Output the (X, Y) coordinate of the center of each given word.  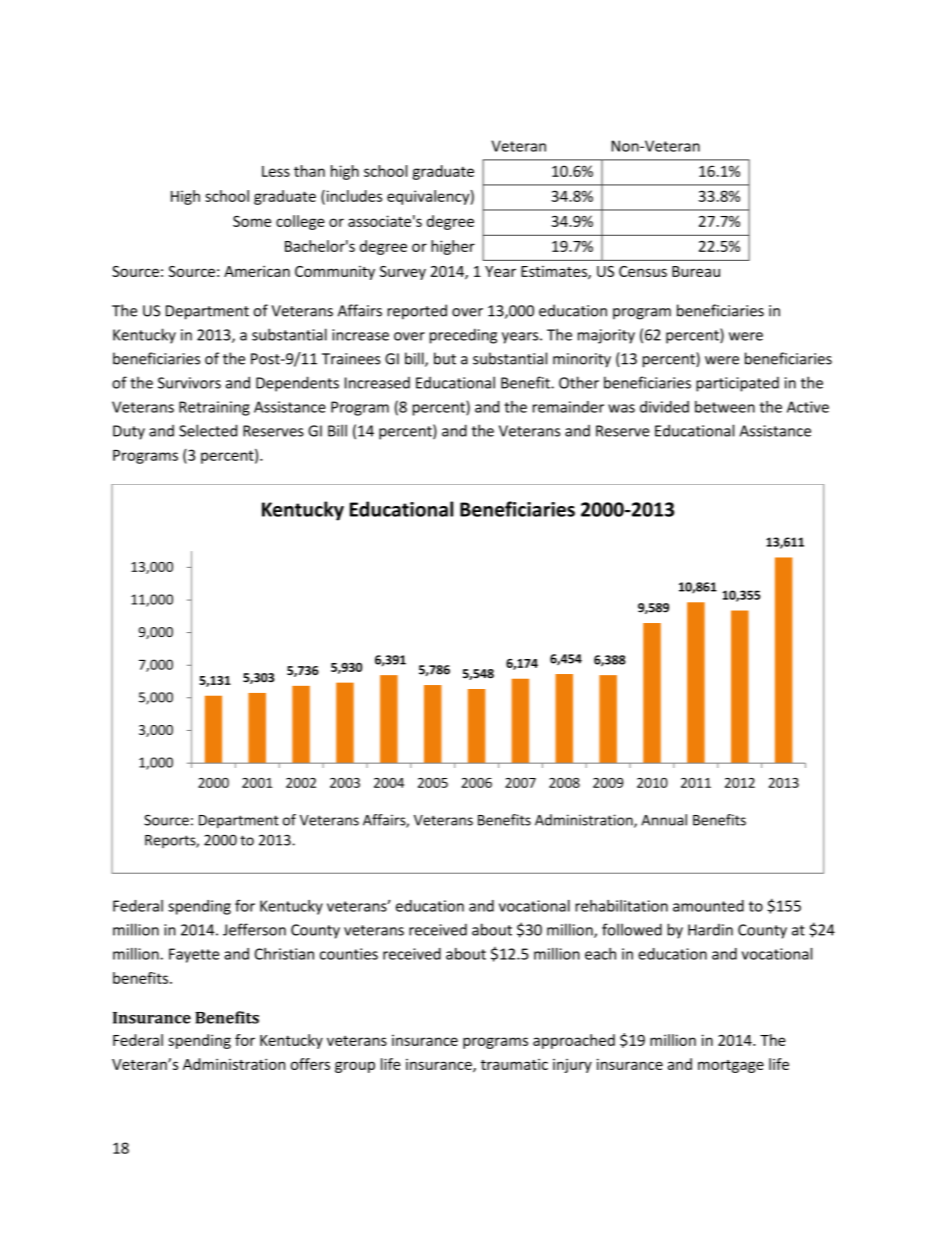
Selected (208, 430)
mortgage (731, 1066)
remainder (568, 407)
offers (310, 1064)
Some (252, 221)
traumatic (514, 1064)
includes (353, 197)
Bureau (696, 271)
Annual (664, 820)
